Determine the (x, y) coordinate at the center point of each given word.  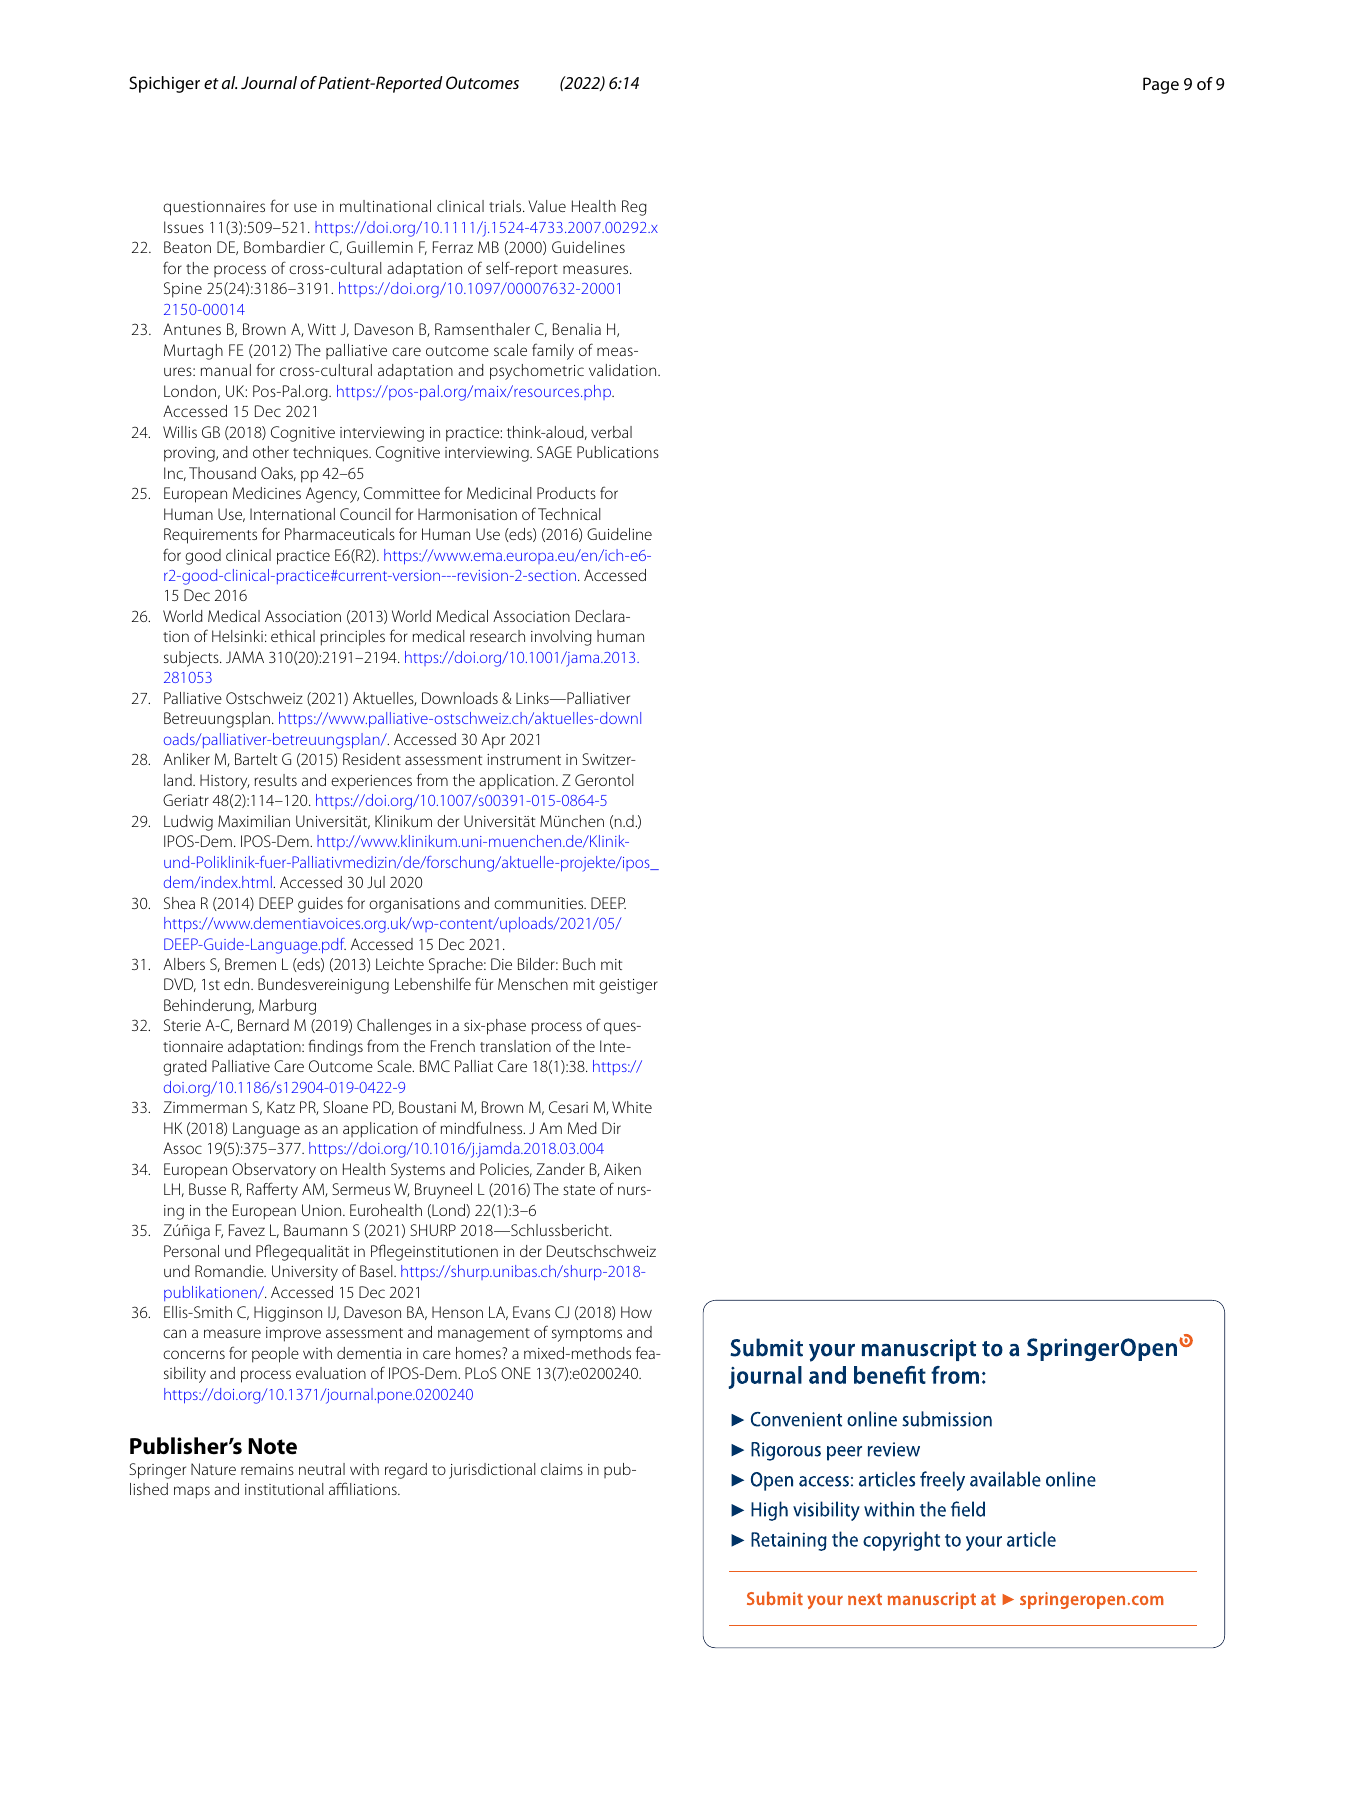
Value (547, 206)
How (636, 1312)
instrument (524, 759)
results (276, 780)
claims (562, 1469)
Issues (184, 227)
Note (272, 1446)
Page (1161, 85)
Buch (579, 964)
